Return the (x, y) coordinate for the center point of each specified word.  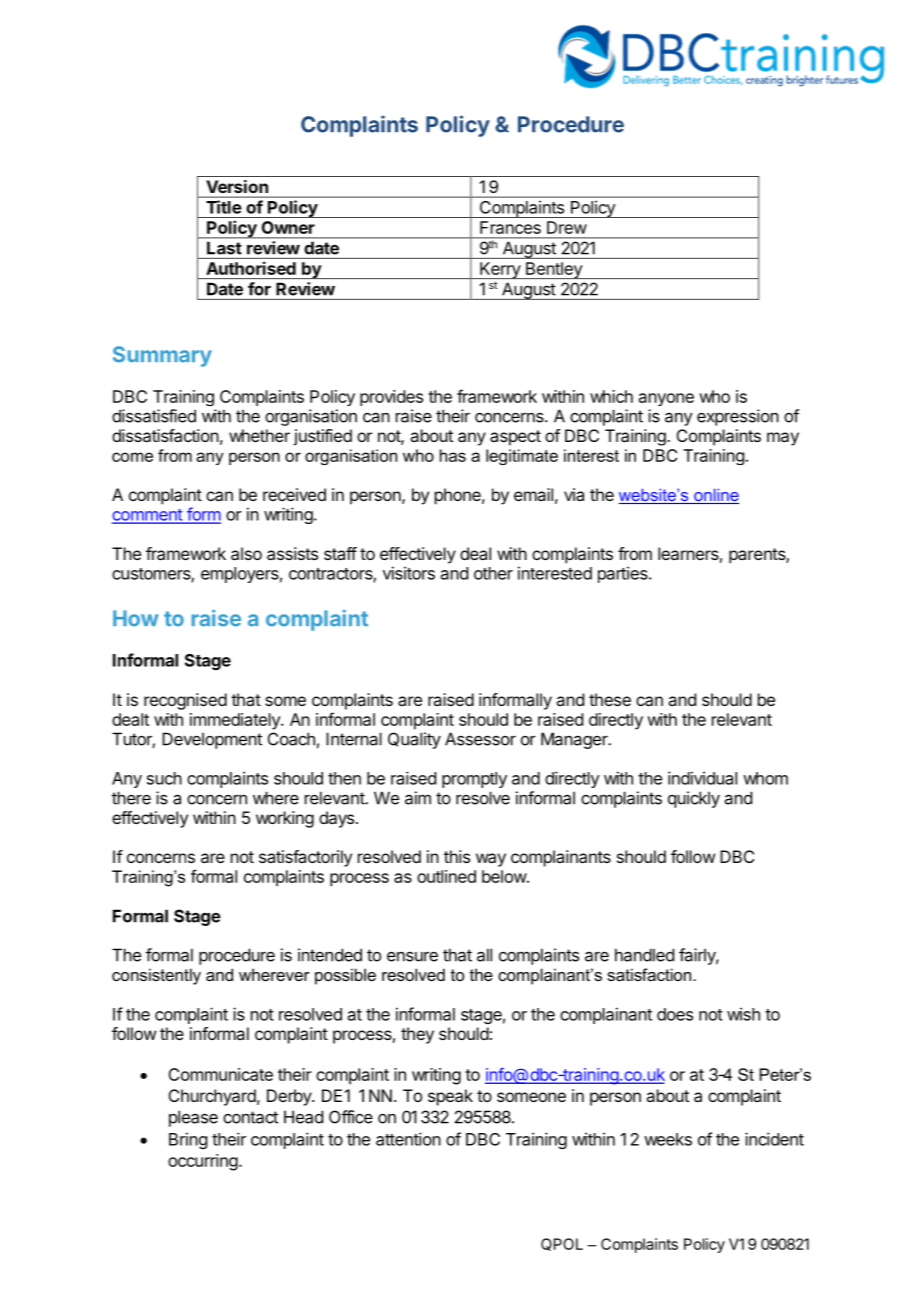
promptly (474, 780)
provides (391, 398)
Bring (188, 1140)
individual (702, 778)
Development (212, 740)
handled (644, 955)
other (493, 573)
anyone (666, 399)
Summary (162, 356)
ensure (412, 956)
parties (624, 574)
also (246, 553)
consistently (156, 976)
